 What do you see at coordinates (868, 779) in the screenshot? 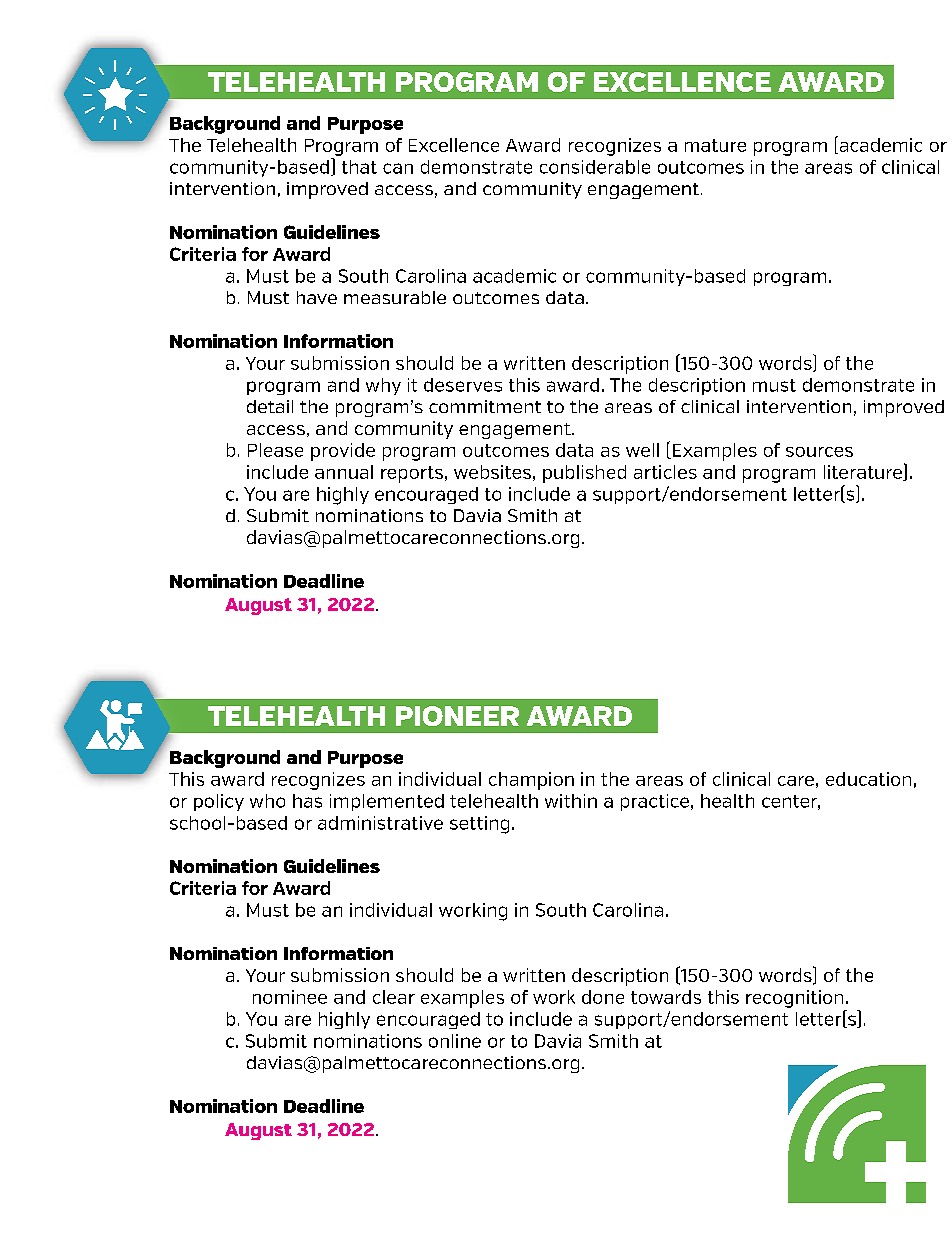
I see `education` at bounding box center [868, 779].
